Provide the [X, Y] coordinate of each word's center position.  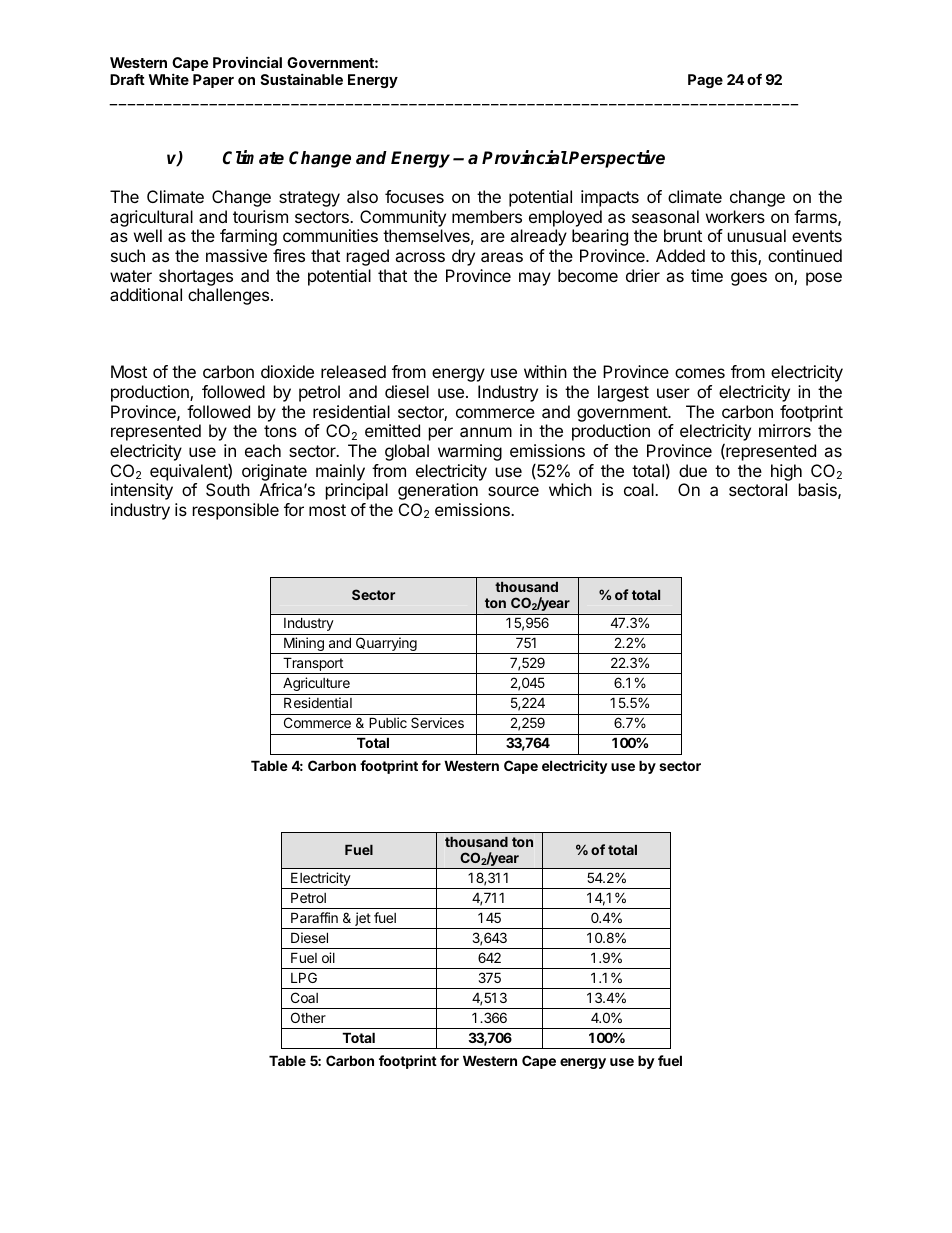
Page [705, 81]
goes [749, 279]
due [693, 470]
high [786, 472]
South [228, 489]
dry [463, 257]
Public [388, 722]
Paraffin [314, 917]
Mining [304, 645]
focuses [414, 196]
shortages [196, 277]
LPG [304, 977]
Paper [213, 81]
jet [362, 920]
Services [437, 722]
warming [470, 452]
